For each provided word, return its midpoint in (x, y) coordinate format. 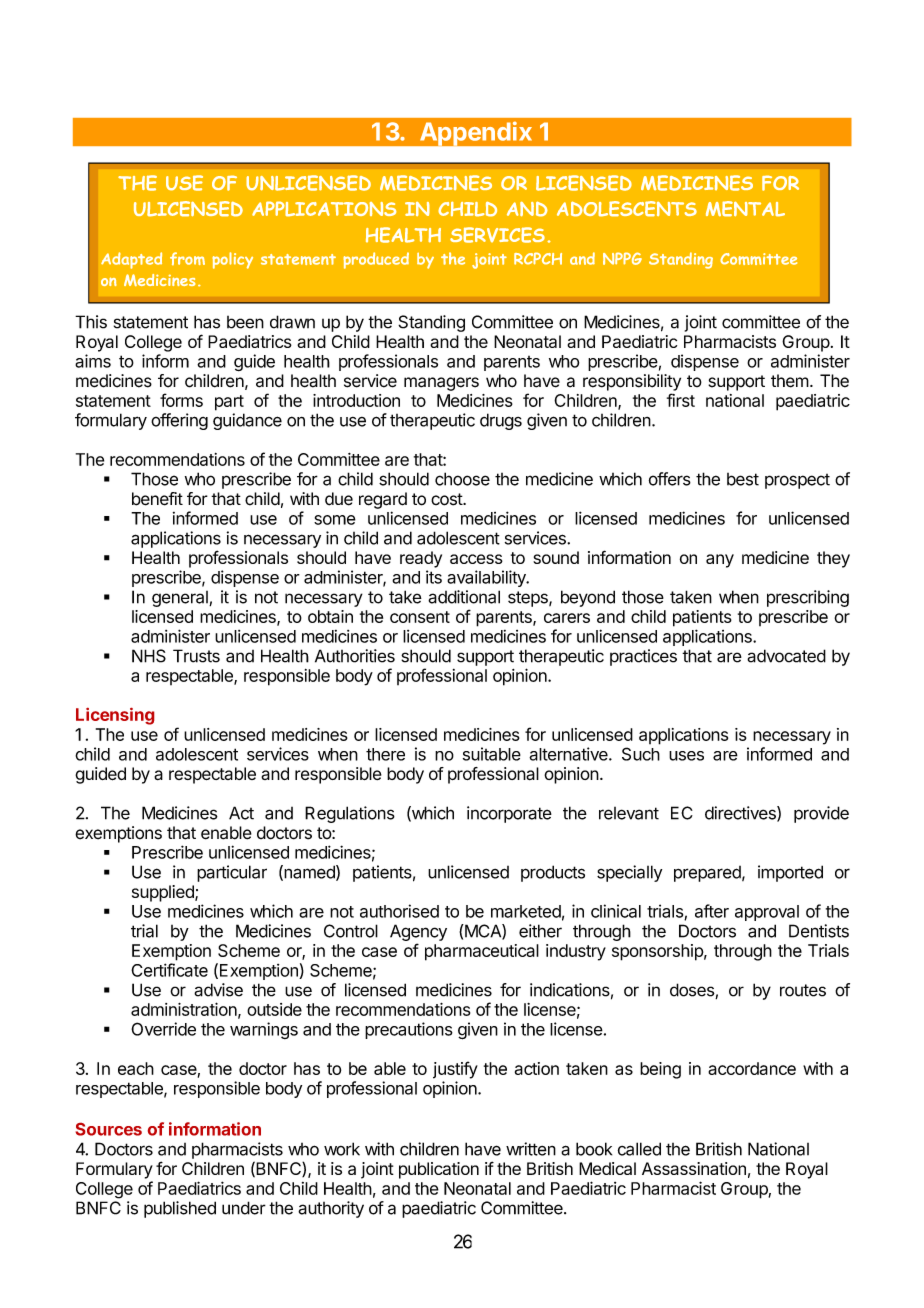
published (180, 1209)
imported (790, 873)
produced (376, 260)
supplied (164, 893)
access (476, 559)
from (187, 258)
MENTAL (745, 209)
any (720, 561)
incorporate (509, 814)
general (181, 599)
